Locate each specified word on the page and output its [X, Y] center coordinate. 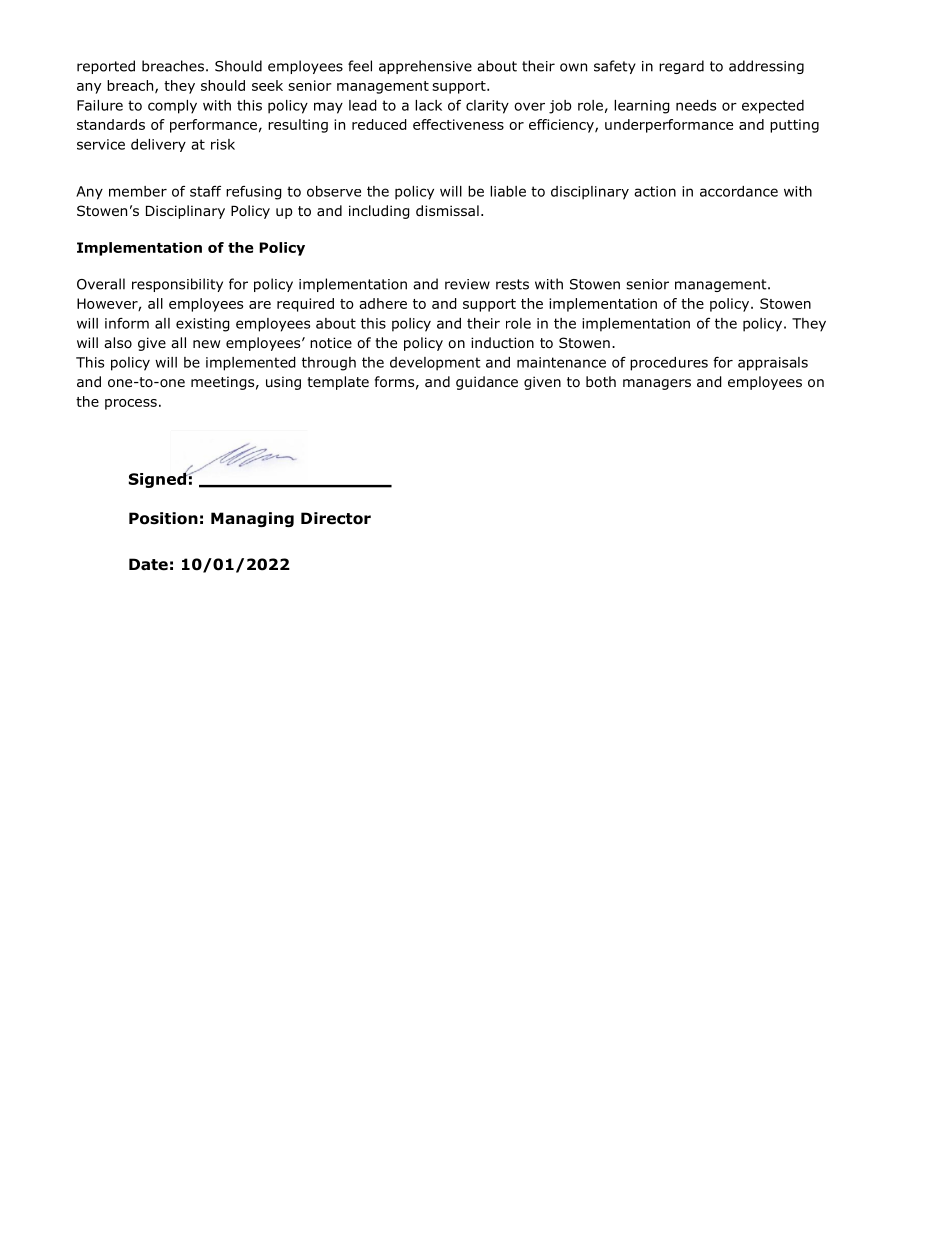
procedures [669, 364]
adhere [383, 303]
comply [172, 107]
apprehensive [425, 67]
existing [203, 325]
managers [657, 384]
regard [681, 67]
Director [336, 518]
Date [148, 564]
